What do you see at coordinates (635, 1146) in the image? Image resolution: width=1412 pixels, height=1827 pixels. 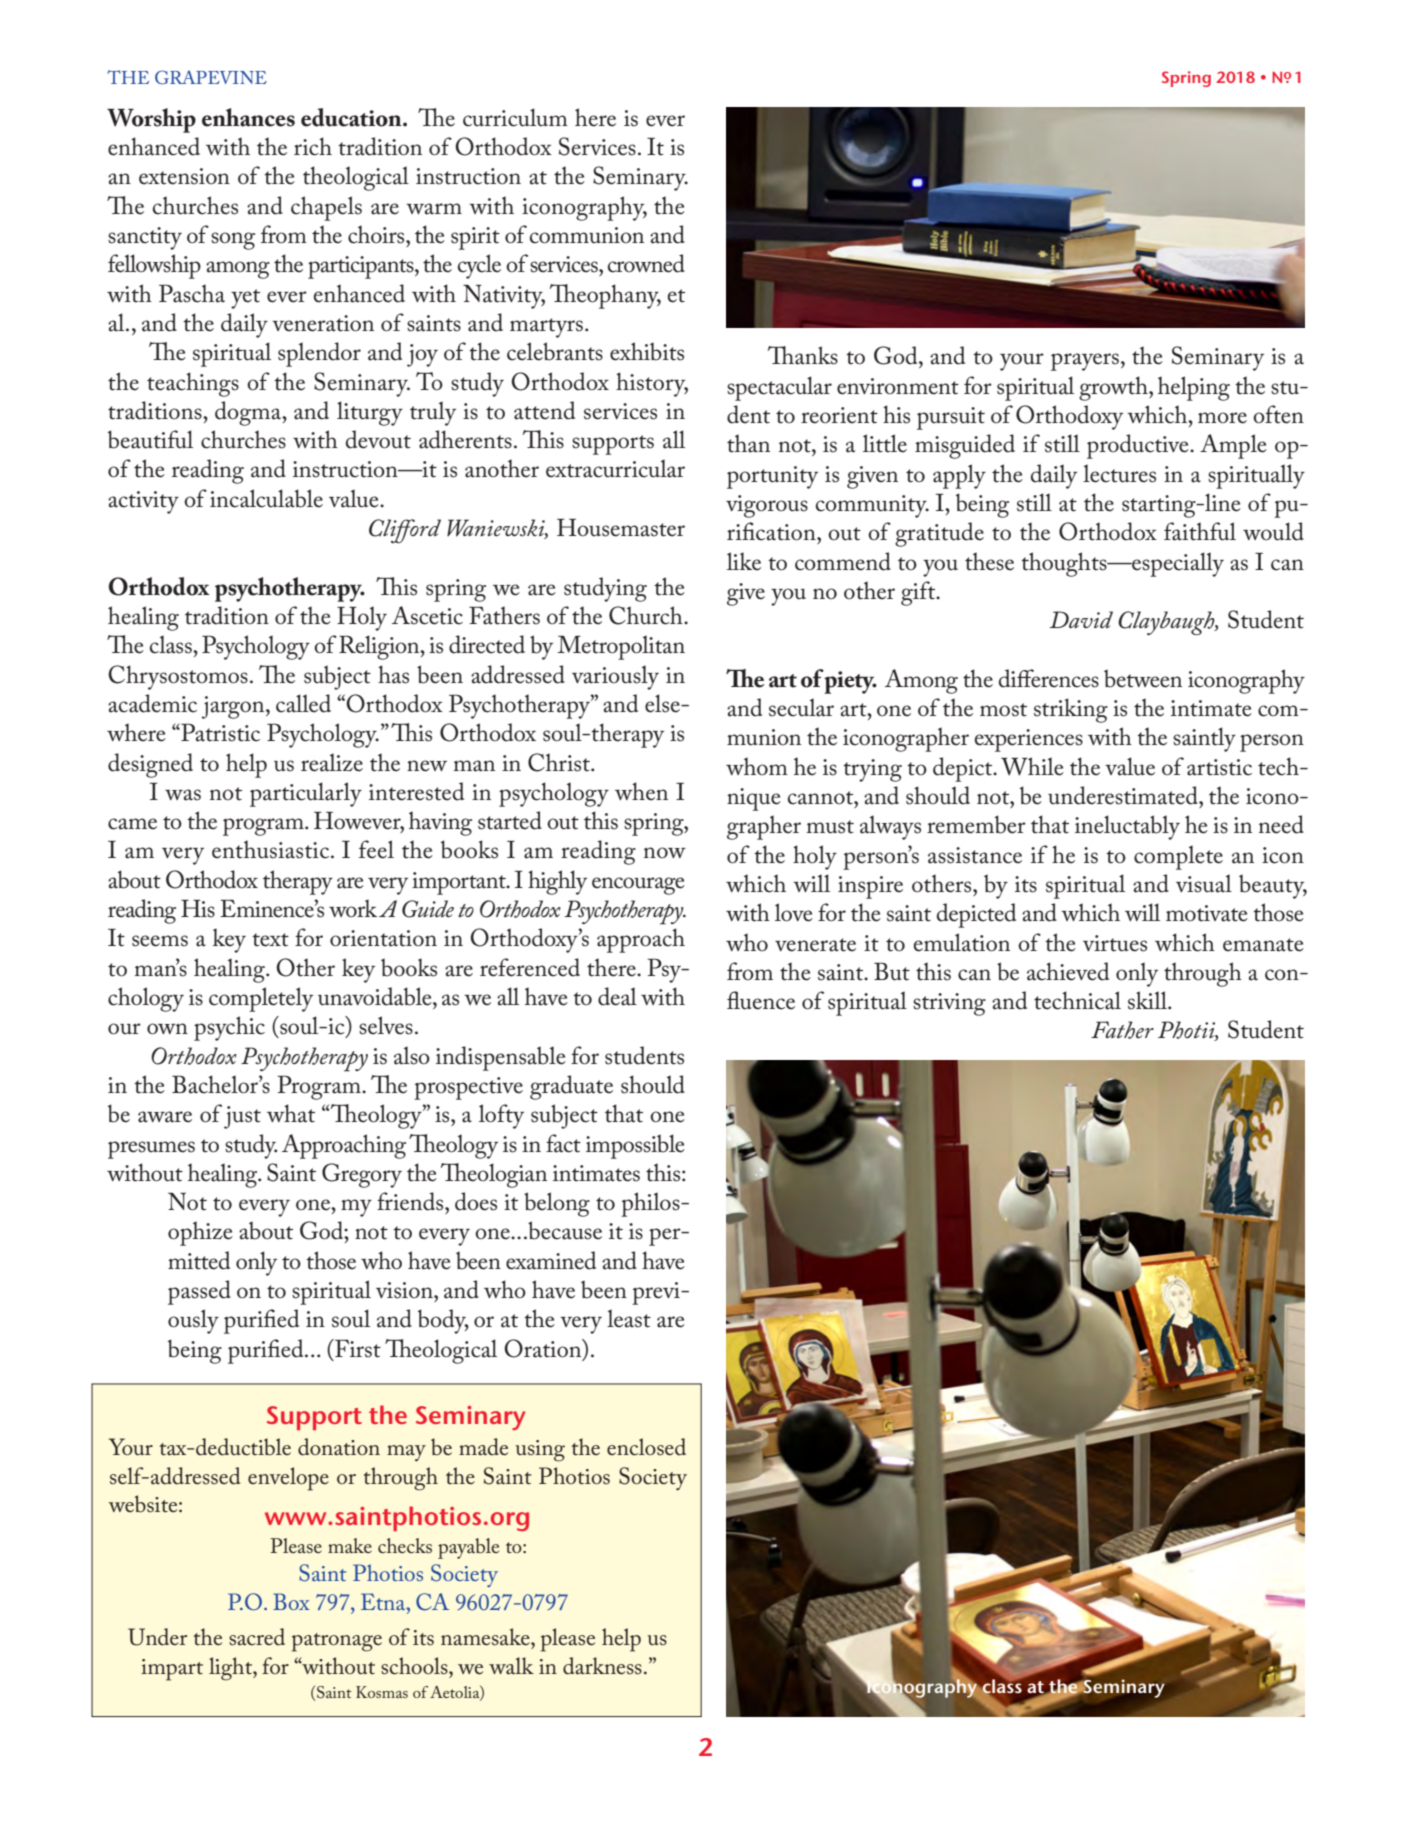 I see `impossible` at bounding box center [635, 1146].
